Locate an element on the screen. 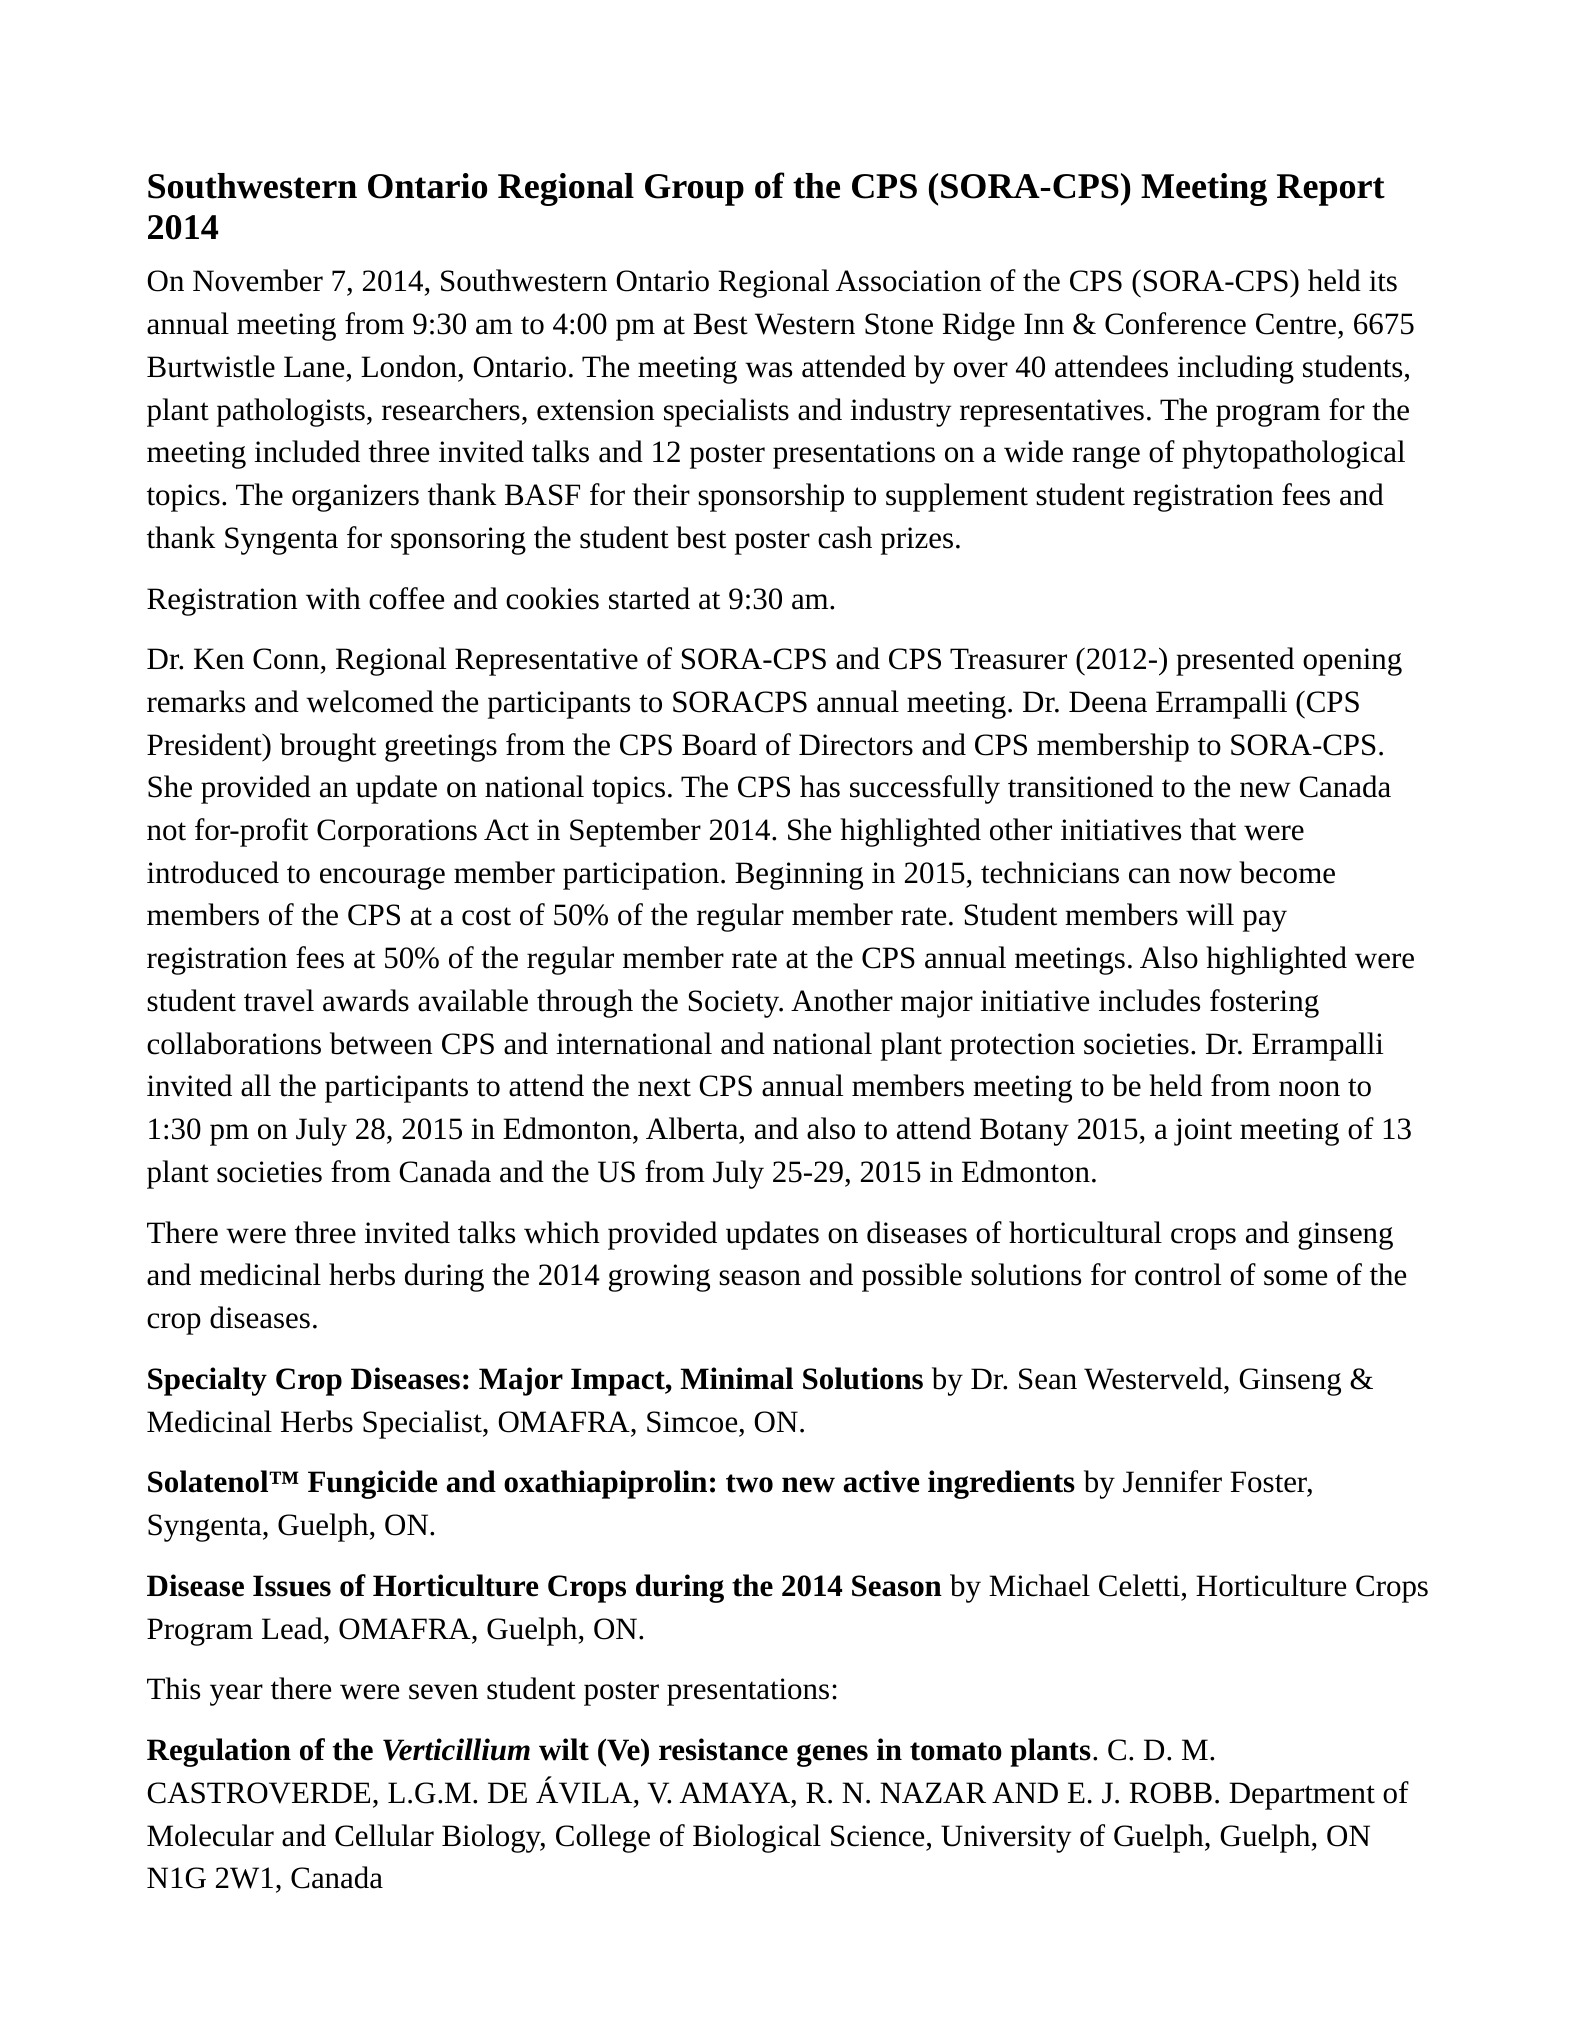 This screenshot has height=2044, width=1580. has is located at coordinates (820, 786).
